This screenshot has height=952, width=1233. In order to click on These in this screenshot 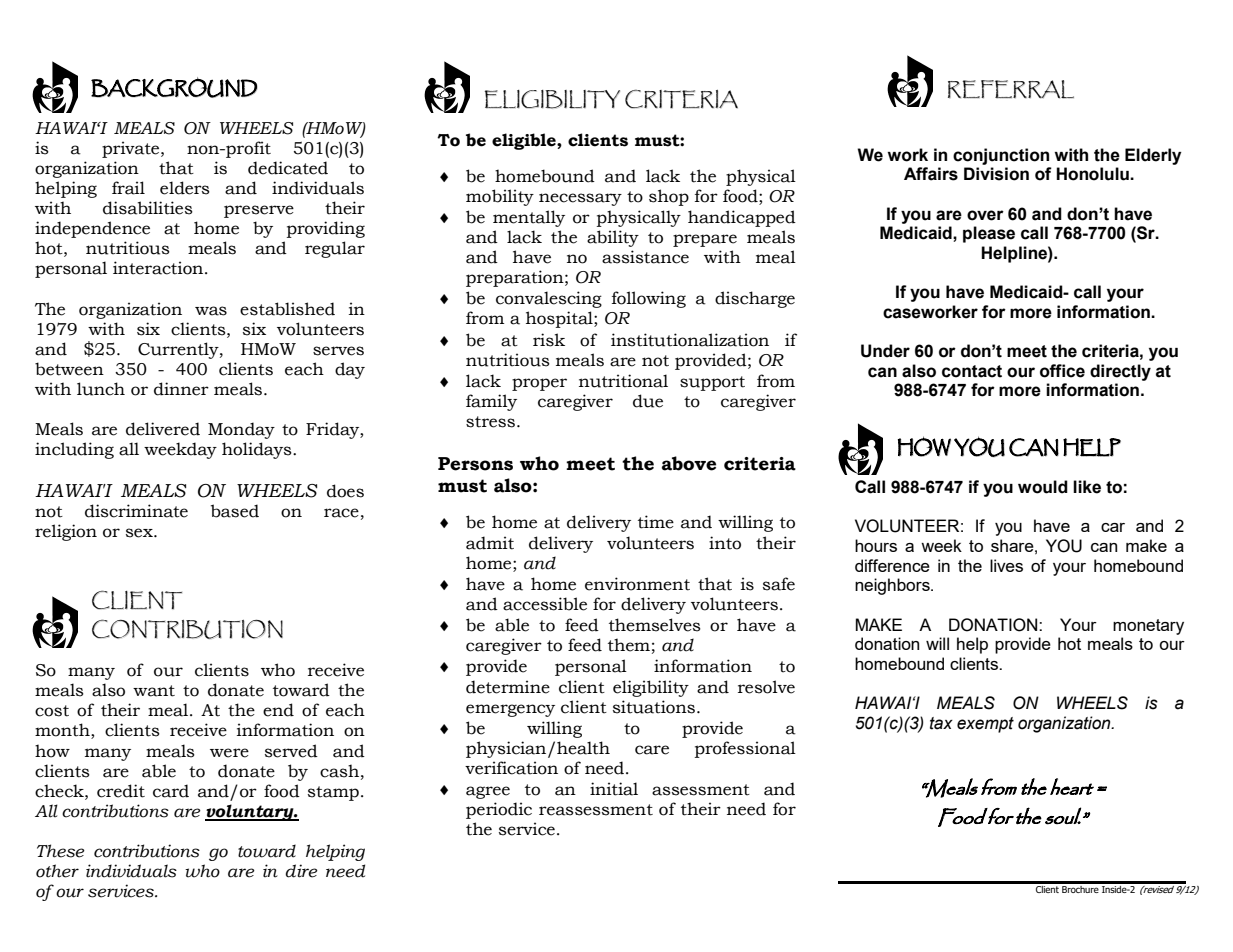, I will do `click(61, 851)`.
